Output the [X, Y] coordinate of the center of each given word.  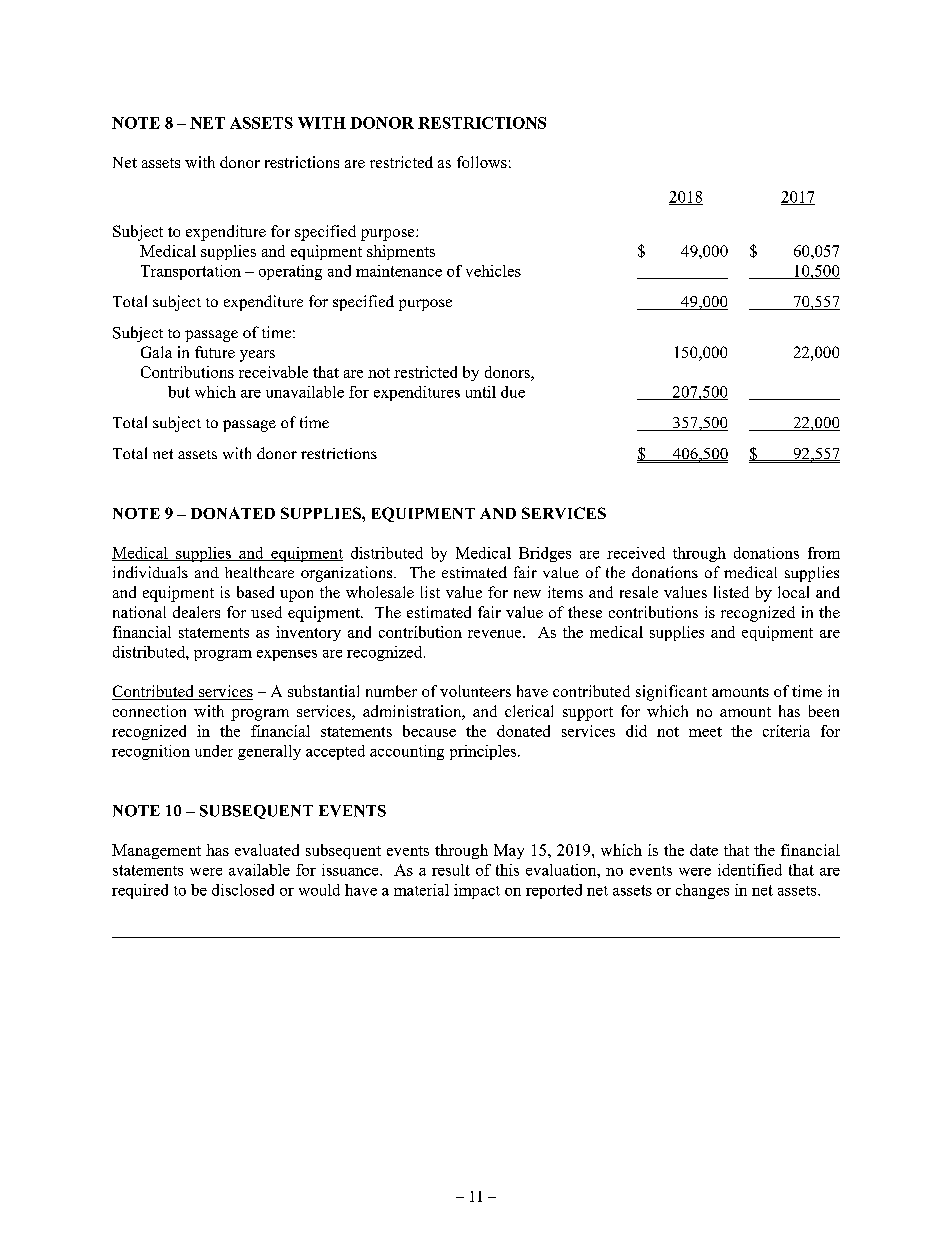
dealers [196, 612]
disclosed [243, 890]
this [507, 870]
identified [750, 870]
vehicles [493, 271]
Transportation [191, 272]
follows [482, 162]
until [481, 392]
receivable [273, 372]
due [513, 392]
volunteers [475, 691]
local [793, 592]
